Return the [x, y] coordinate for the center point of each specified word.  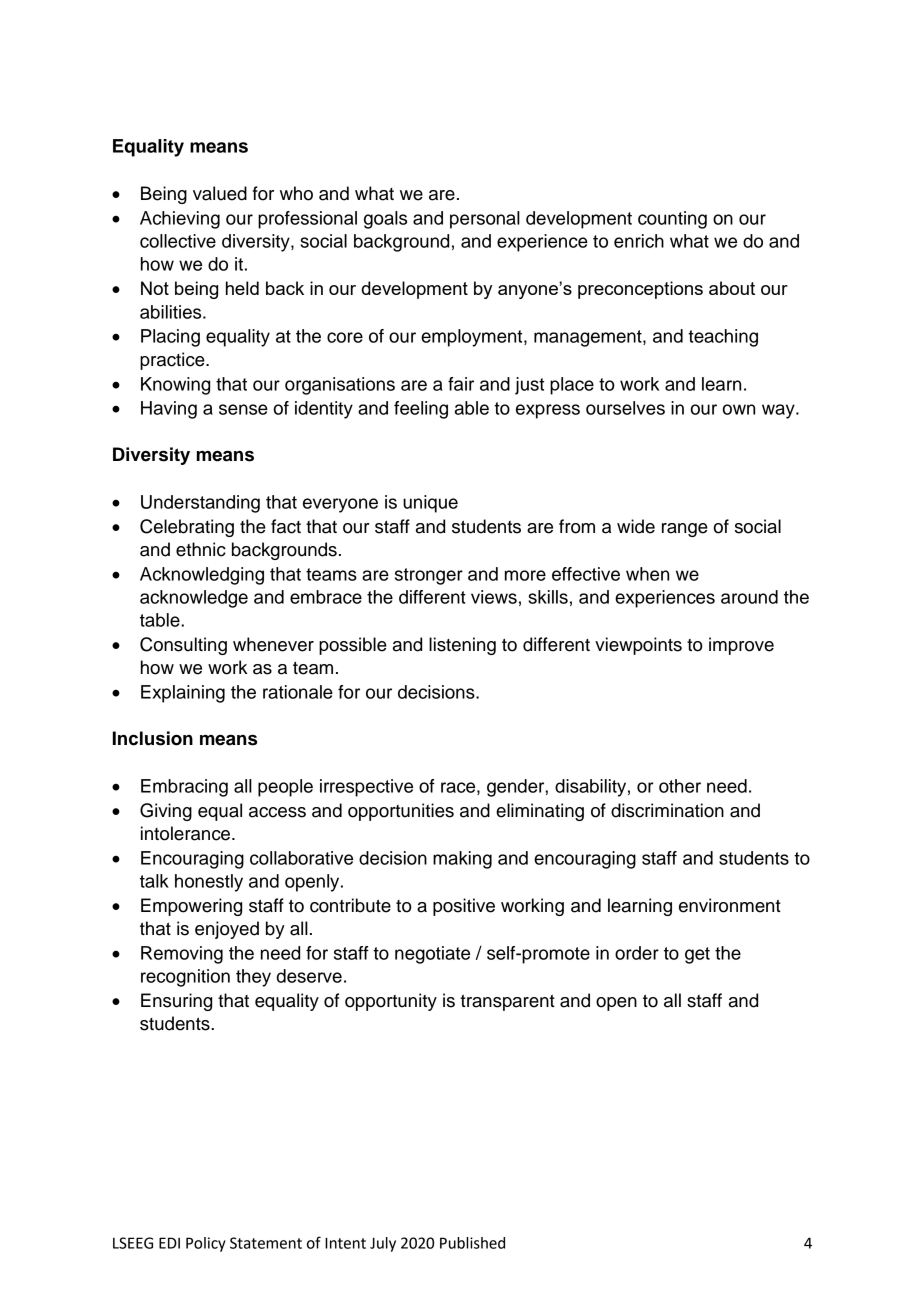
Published [472, 1243]
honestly [209, 883]
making [462, 860]
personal [485, 220]
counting [672, 220]
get [697, 955]
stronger [429, 576]
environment [730, 905]
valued [220, 193]
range [685, 530]
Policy [206, 1244]
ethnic [201, 549]
